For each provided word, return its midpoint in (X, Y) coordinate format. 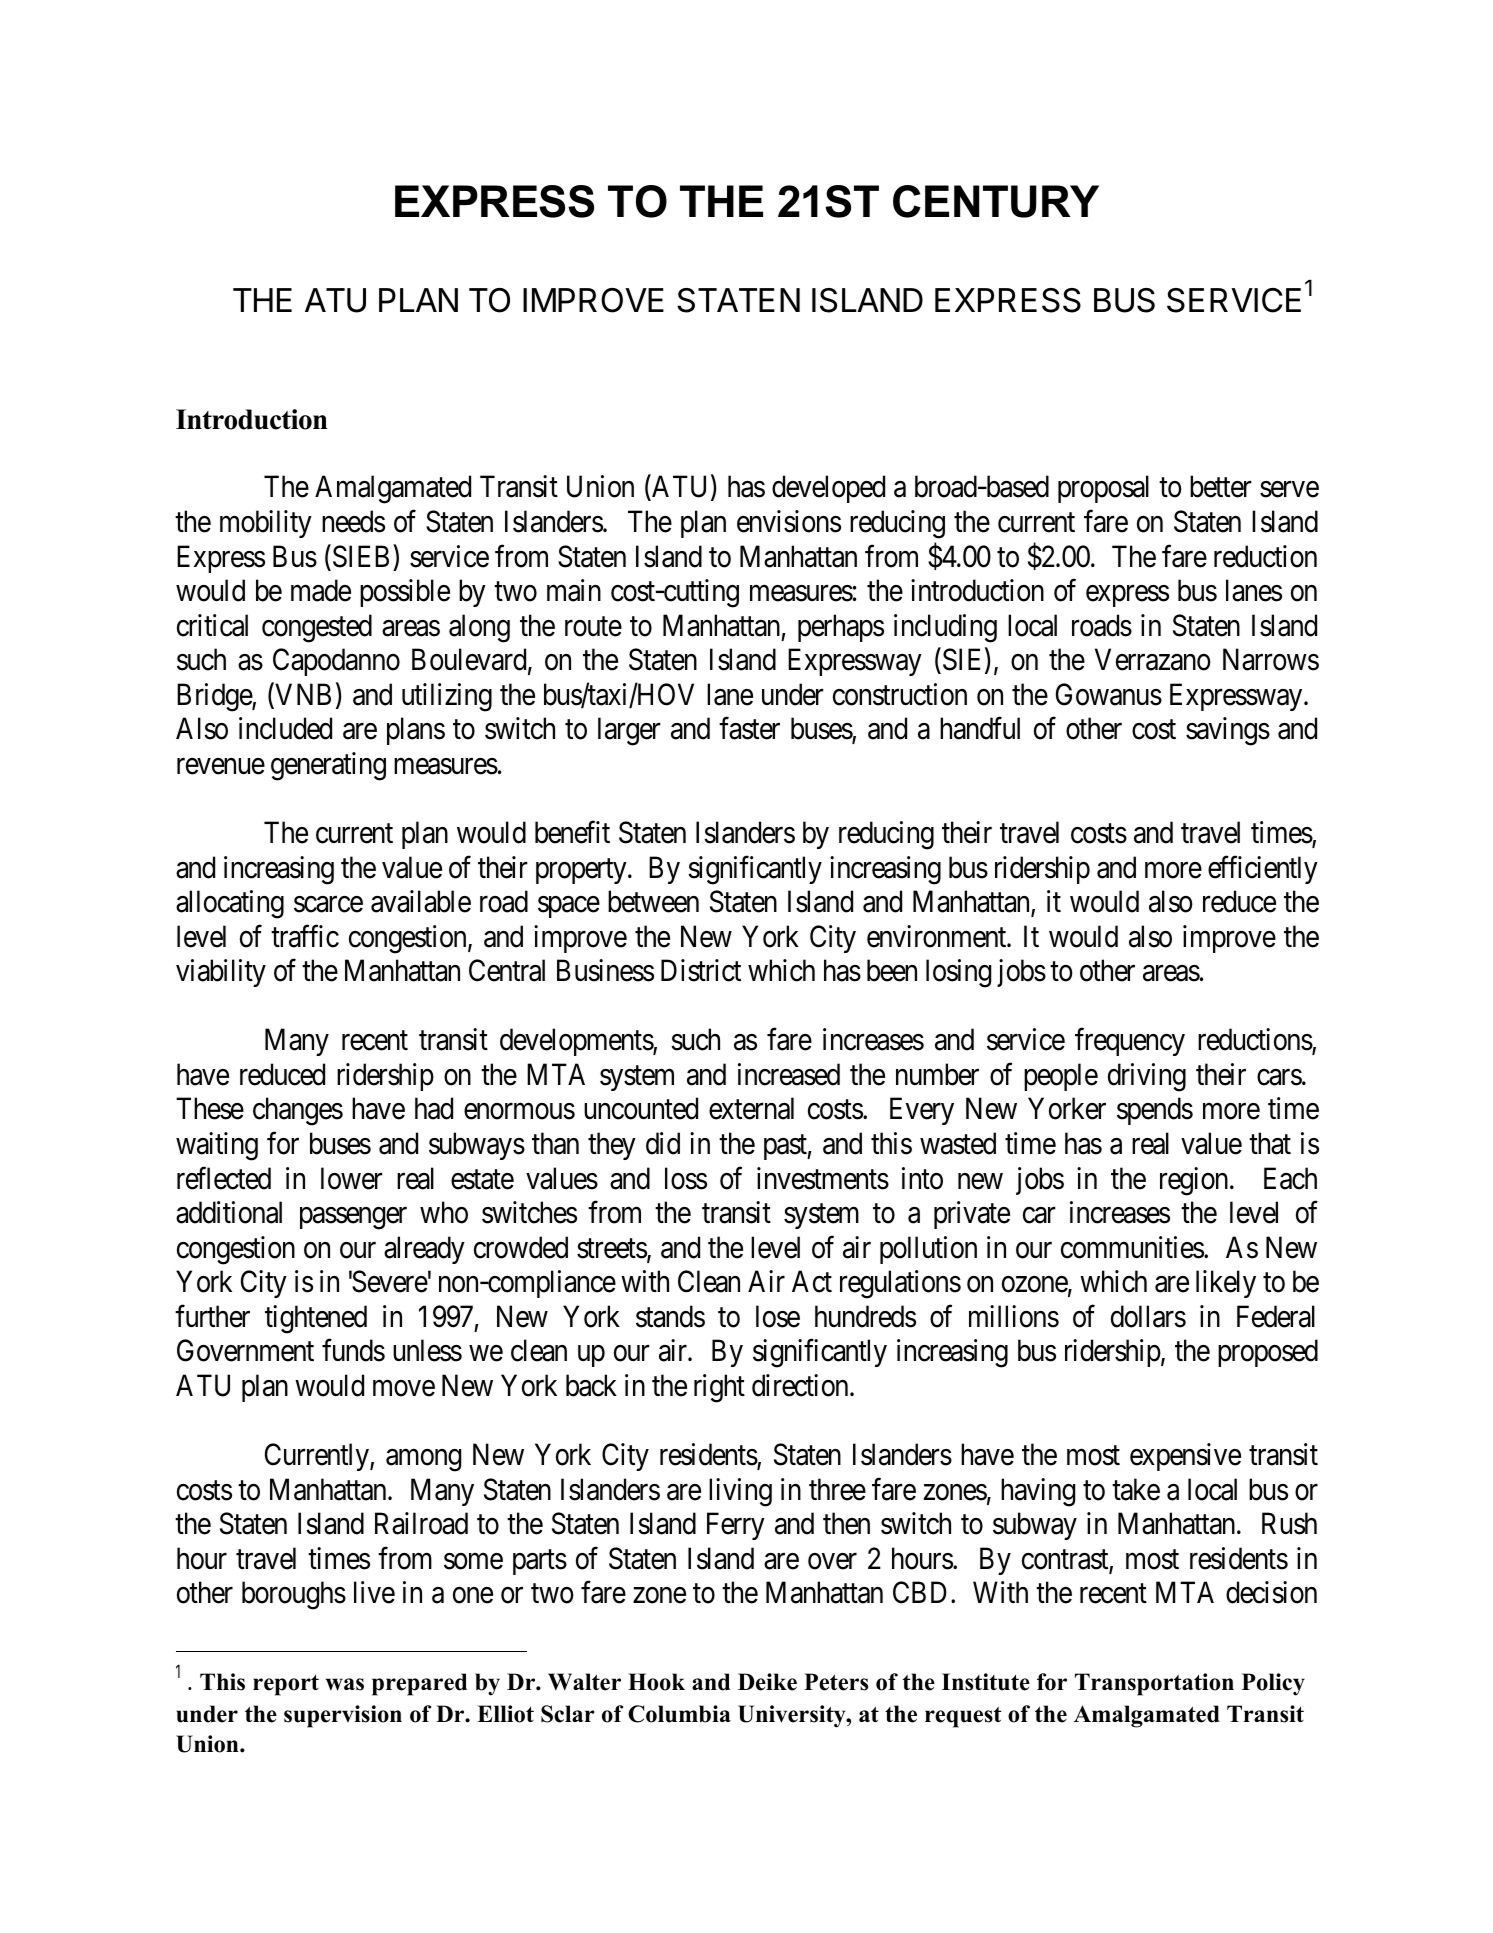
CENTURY (996, 201)
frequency (1130, 1042)
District (701, 970)
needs (353, 521)
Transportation (1154, 1684)
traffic (305, 936)
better (1221, 486)
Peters (836, 1682)
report (286, 1685)
